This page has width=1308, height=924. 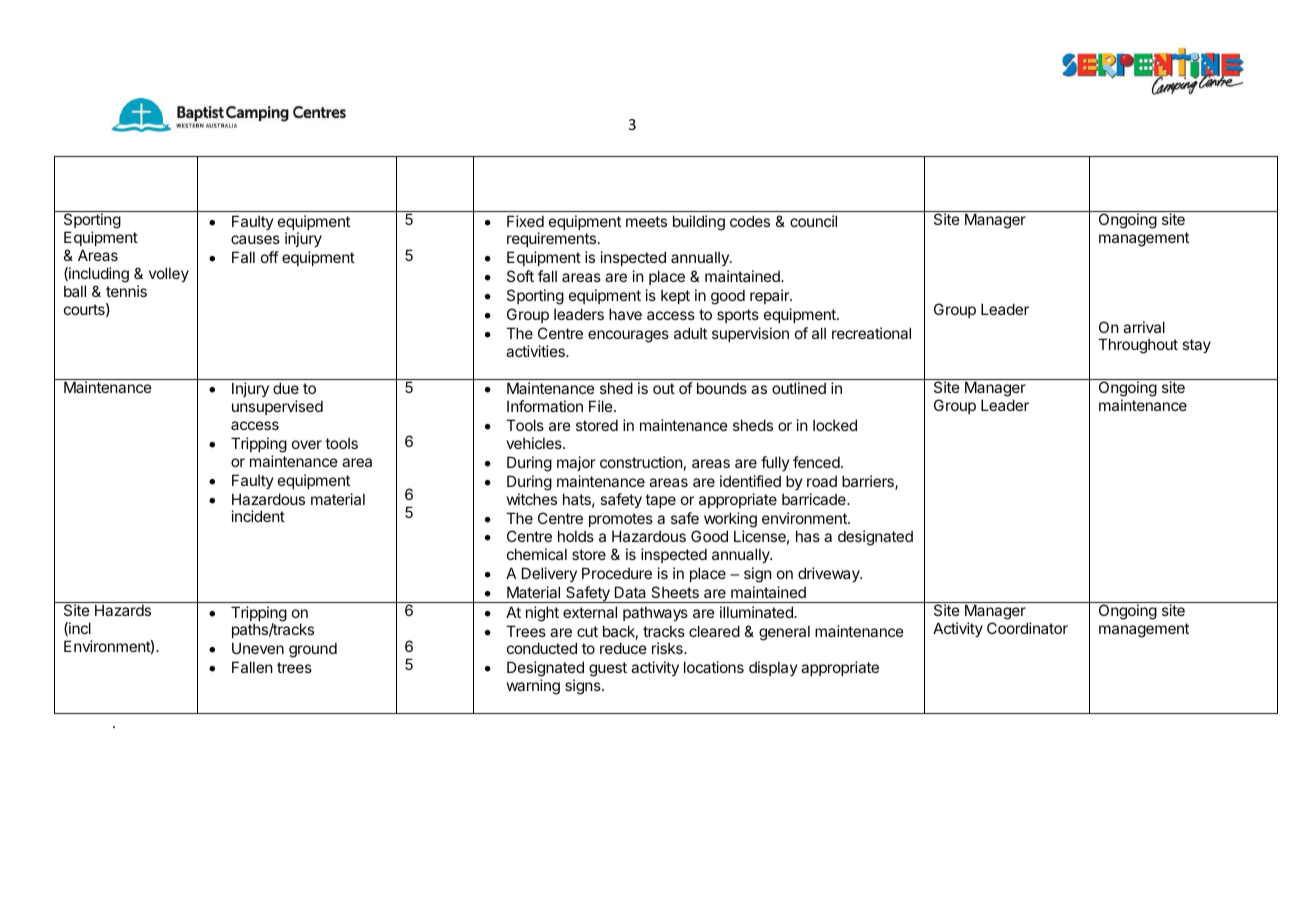 What do you see at coordinates (307, 444) in the page?
I see `over` at bounding box center [307, 444].
